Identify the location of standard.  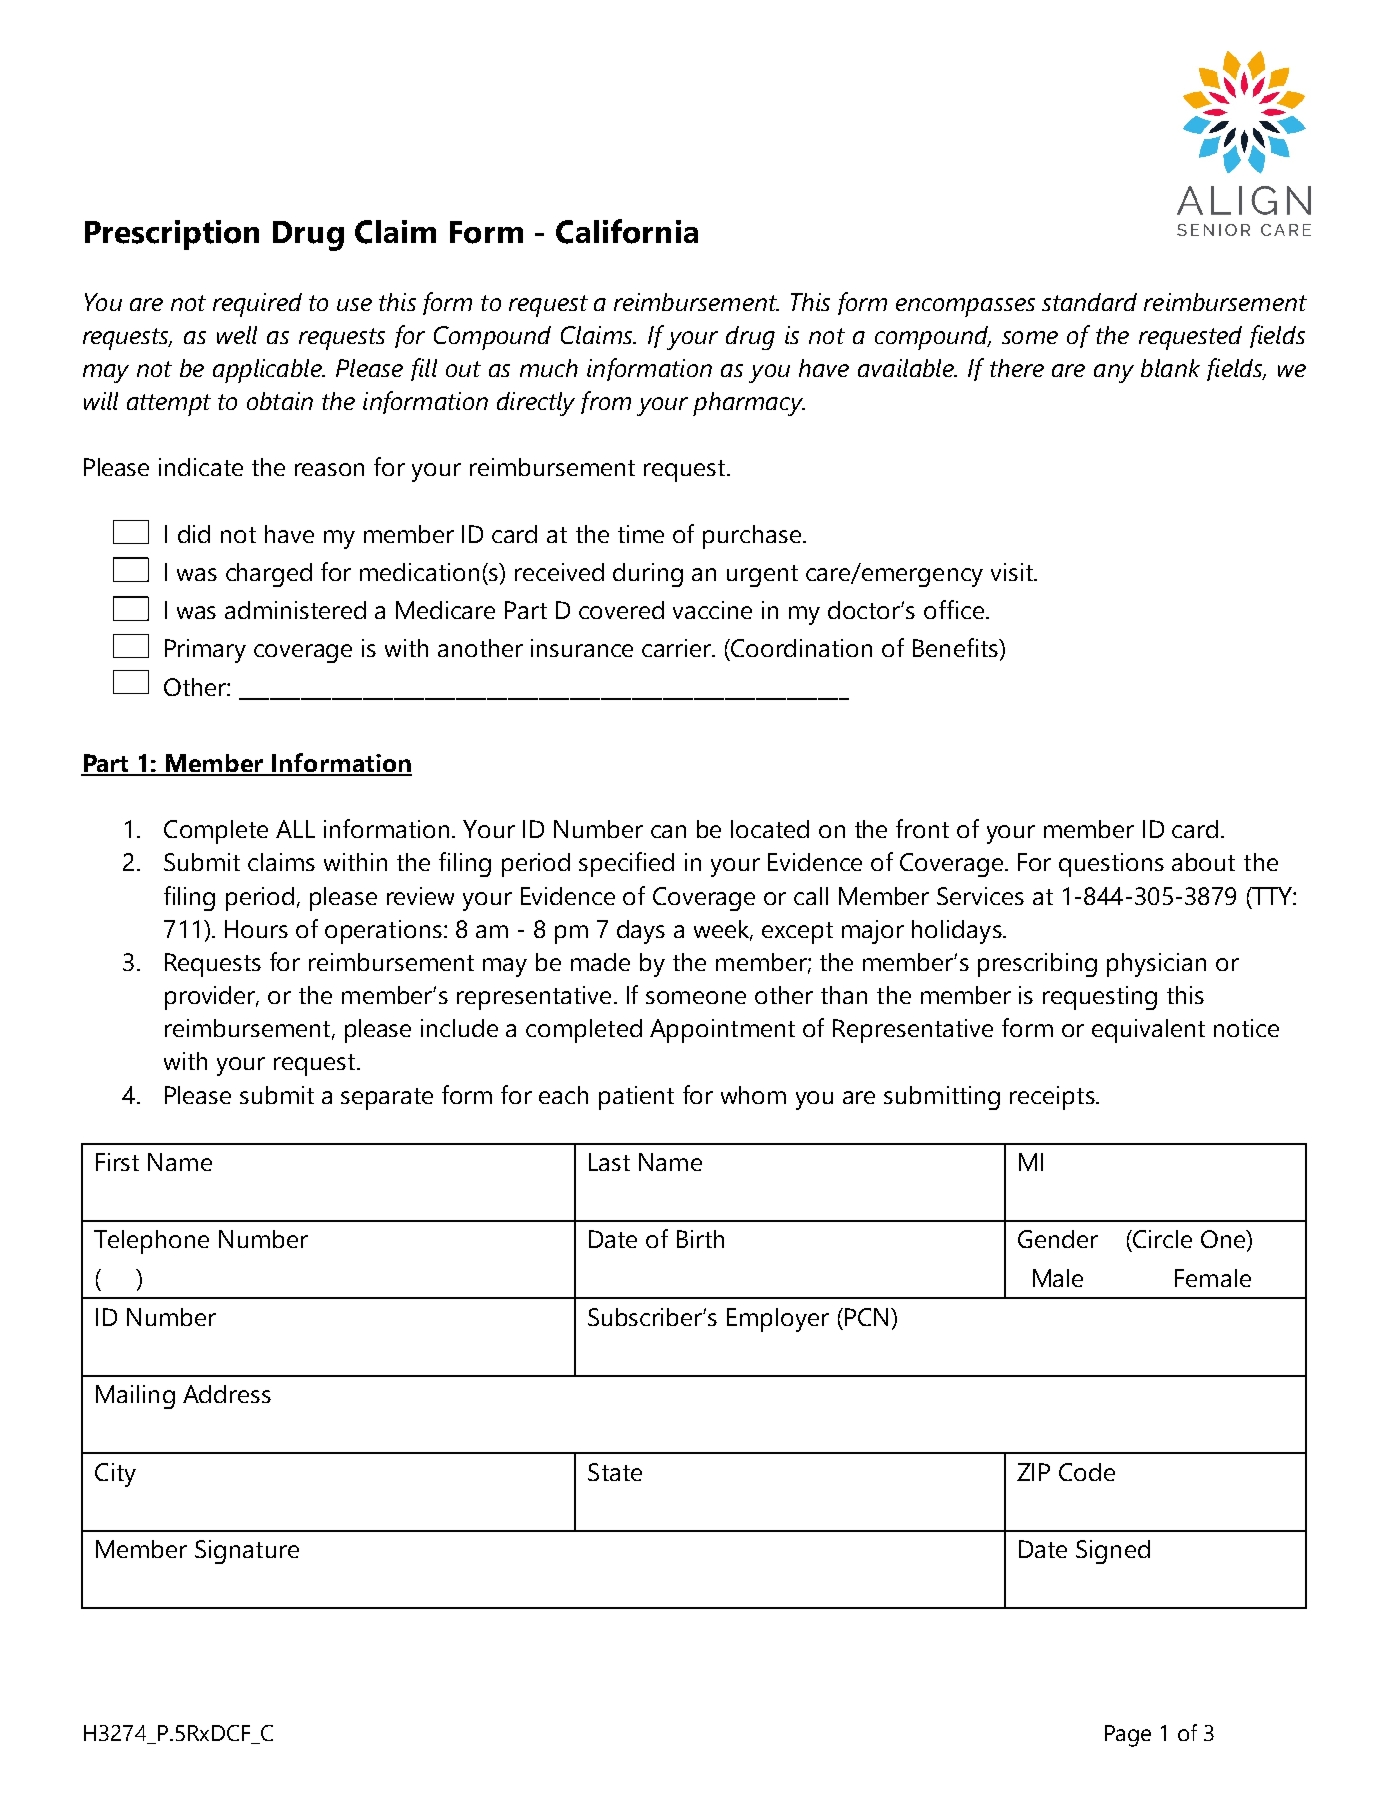
(1089, 302).
